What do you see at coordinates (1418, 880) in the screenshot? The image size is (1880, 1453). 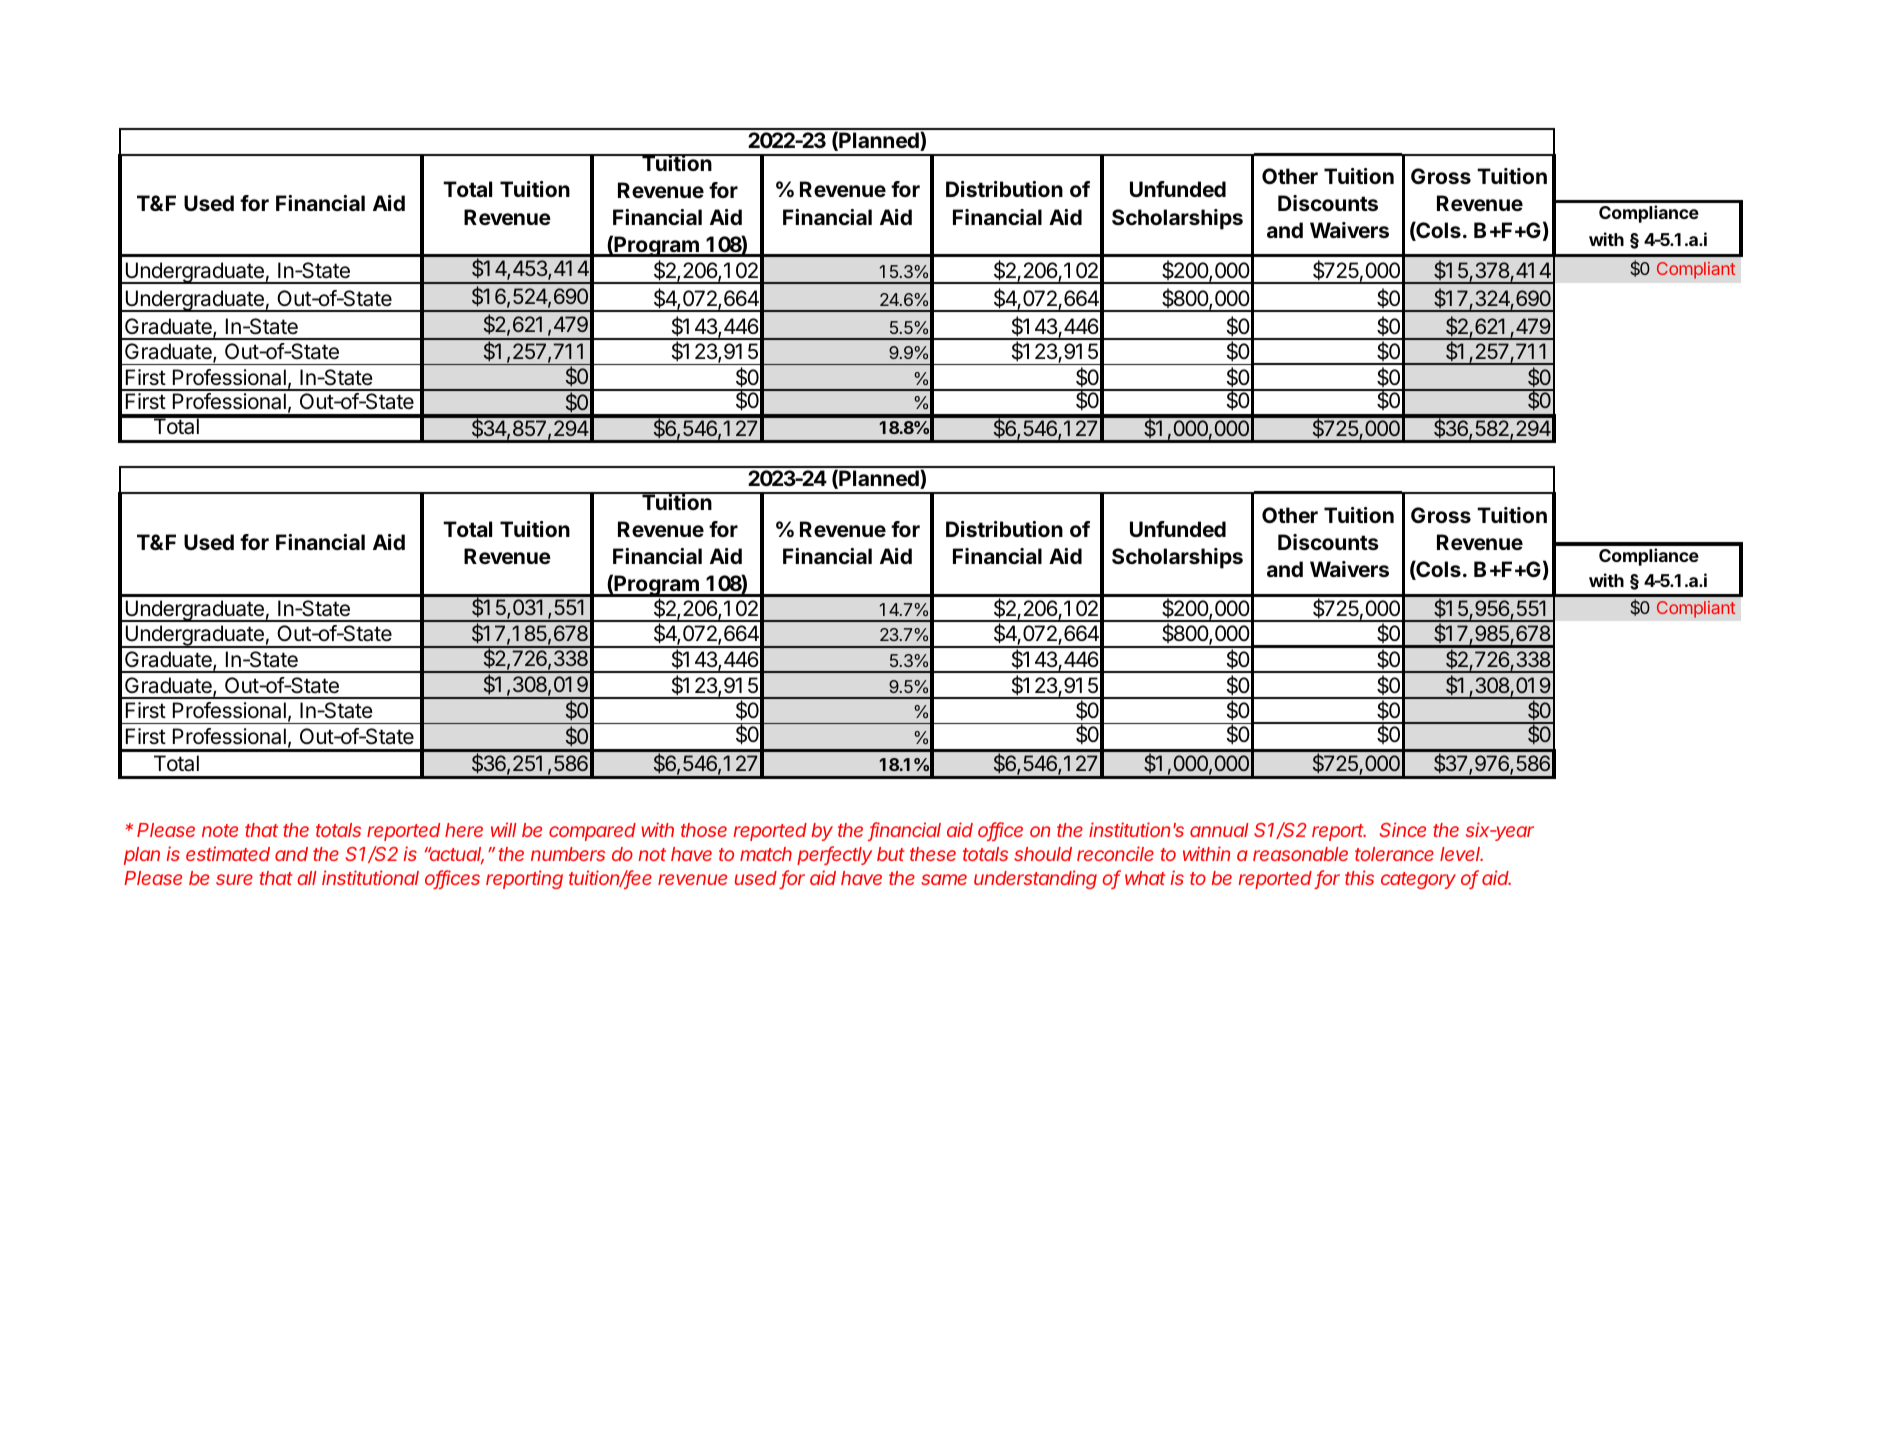 I see `category` at bounding box center [1418, 880].
